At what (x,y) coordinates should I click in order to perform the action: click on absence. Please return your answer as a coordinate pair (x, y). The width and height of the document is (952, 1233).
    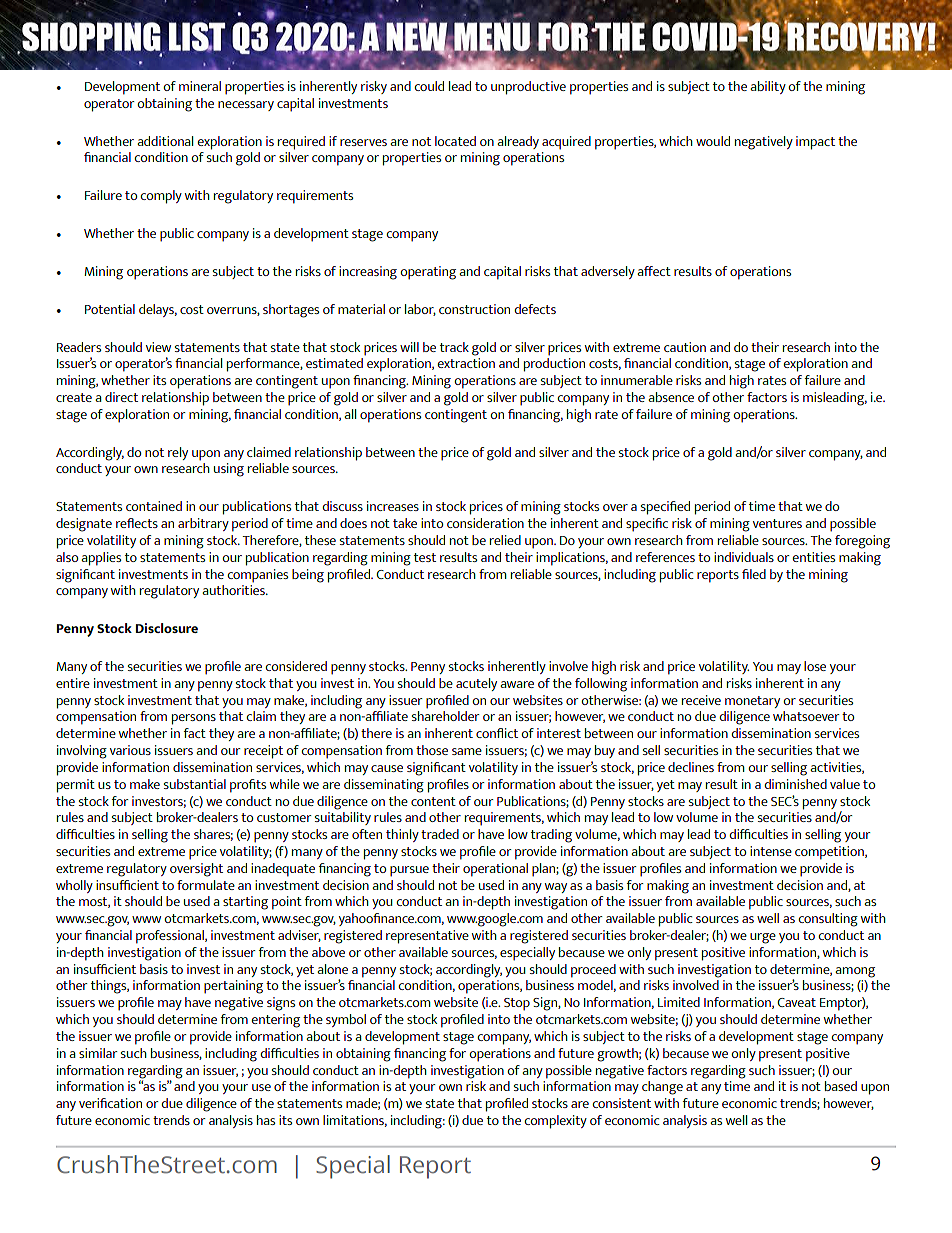
    Looking at the image, I should click on (671, 397).
